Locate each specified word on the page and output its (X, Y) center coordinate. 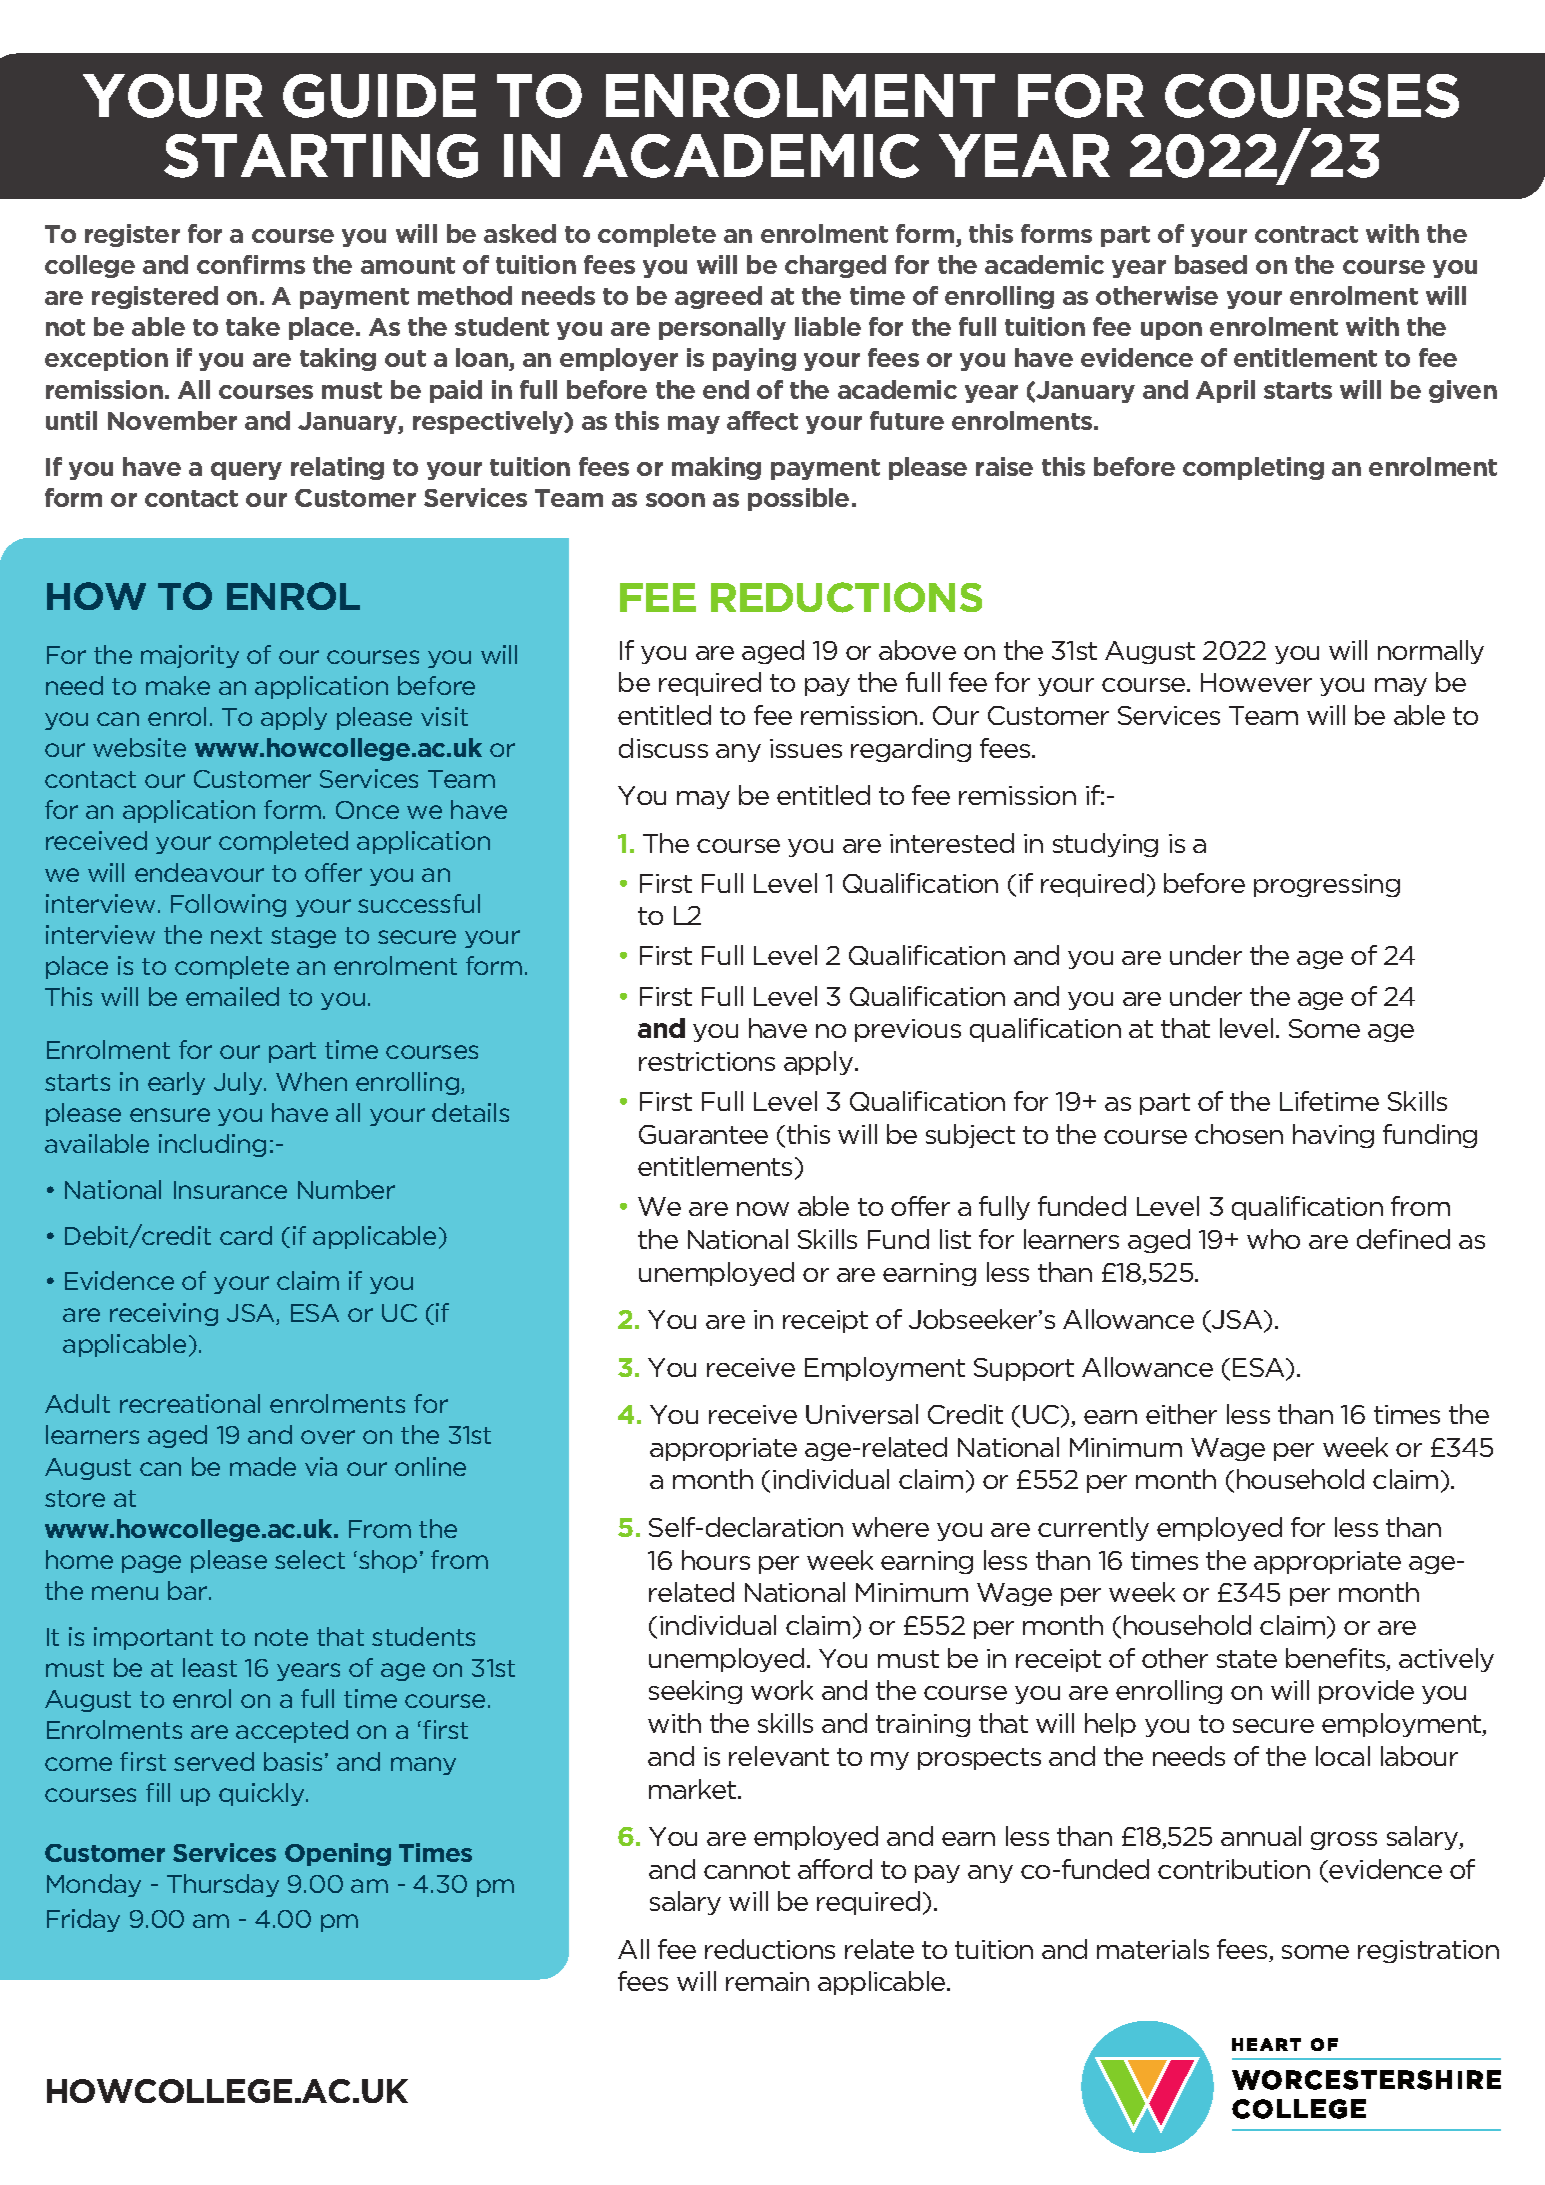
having (1333, 1136)
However (1256, 682)
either (1181, 1414)
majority (190, 656)
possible (798, 499)
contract (1306, 234)
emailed (232, 996)
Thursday (223, 1885)
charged (835, 266)
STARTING (321, 156)
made (263, 1466)
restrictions (707, 1061)
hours (716, 1560)
